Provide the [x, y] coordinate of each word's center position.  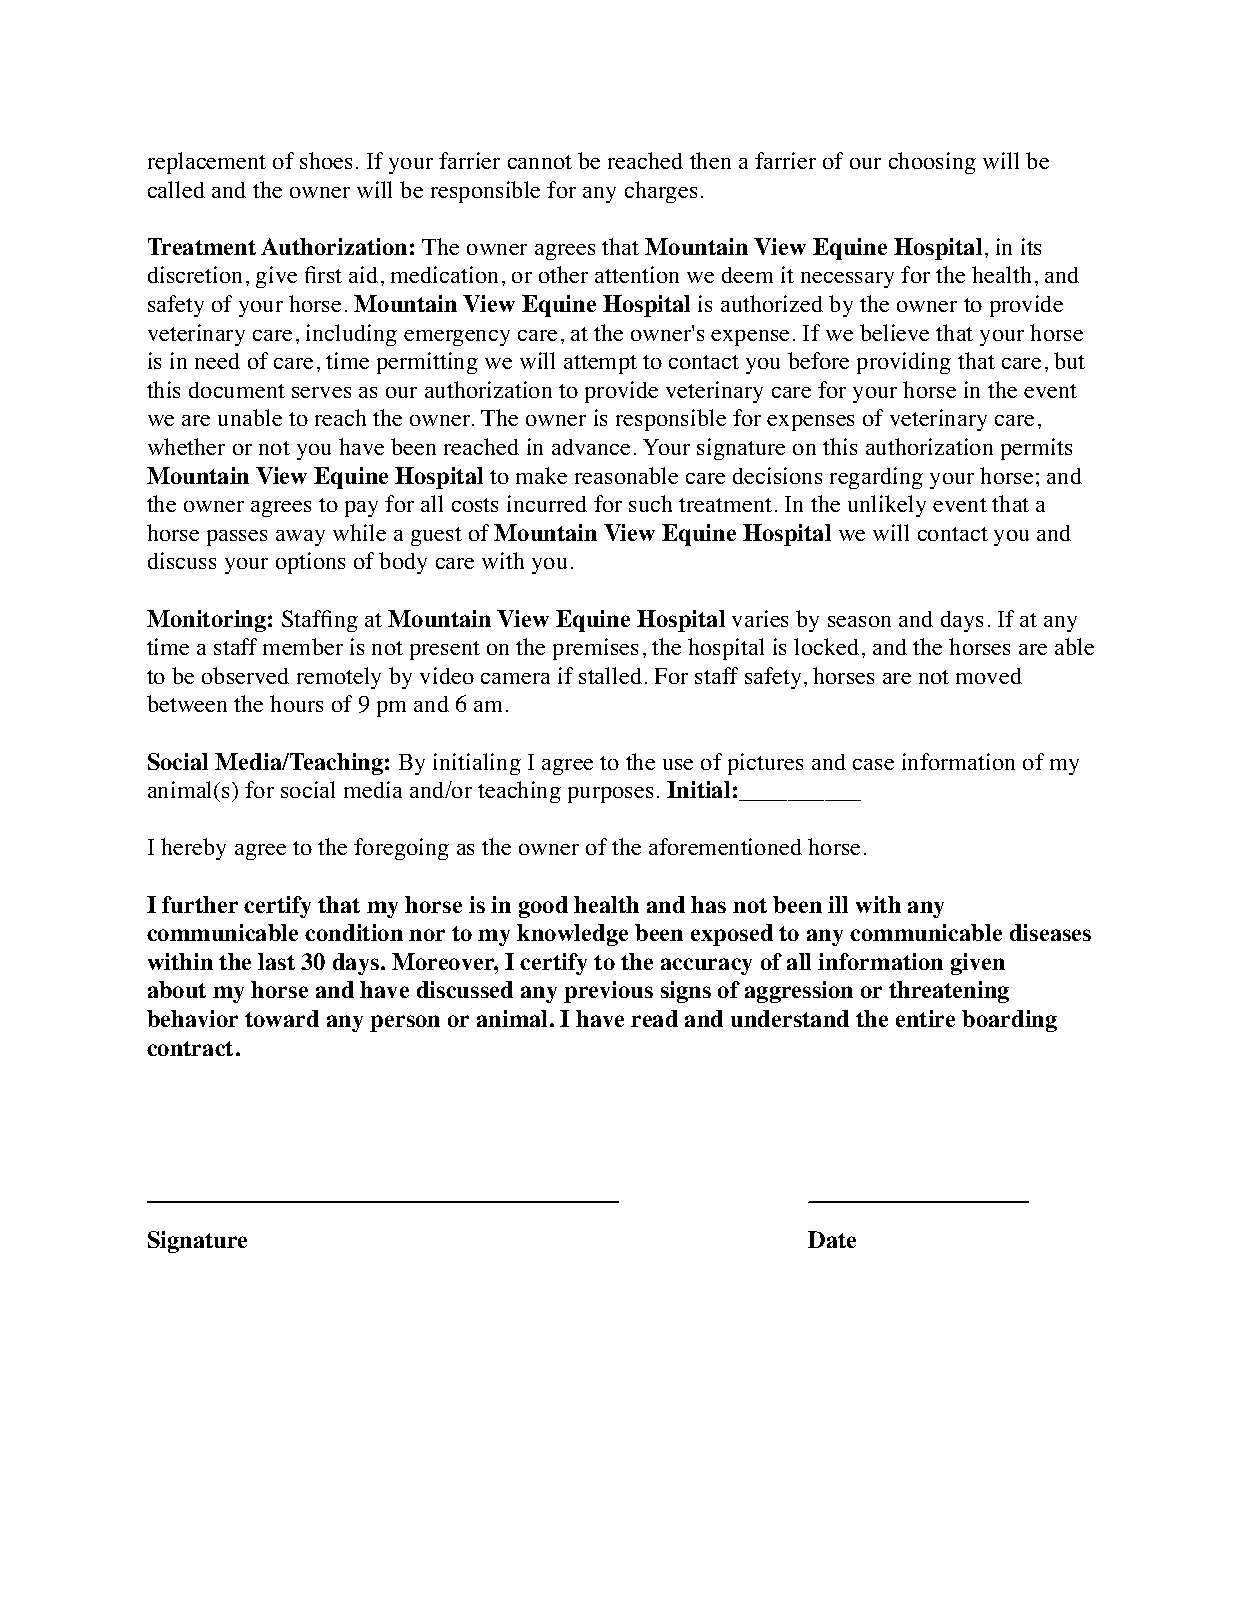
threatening [949, 992]
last [276, 961]
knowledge [572, 935]
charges [661, 192]
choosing [932, 163]
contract [190, 1048]
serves [321, 392]
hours [296, 703]
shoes [326, 160]
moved [989, 676]
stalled [610, 675]
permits [1036, 449]
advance [591, 447]
